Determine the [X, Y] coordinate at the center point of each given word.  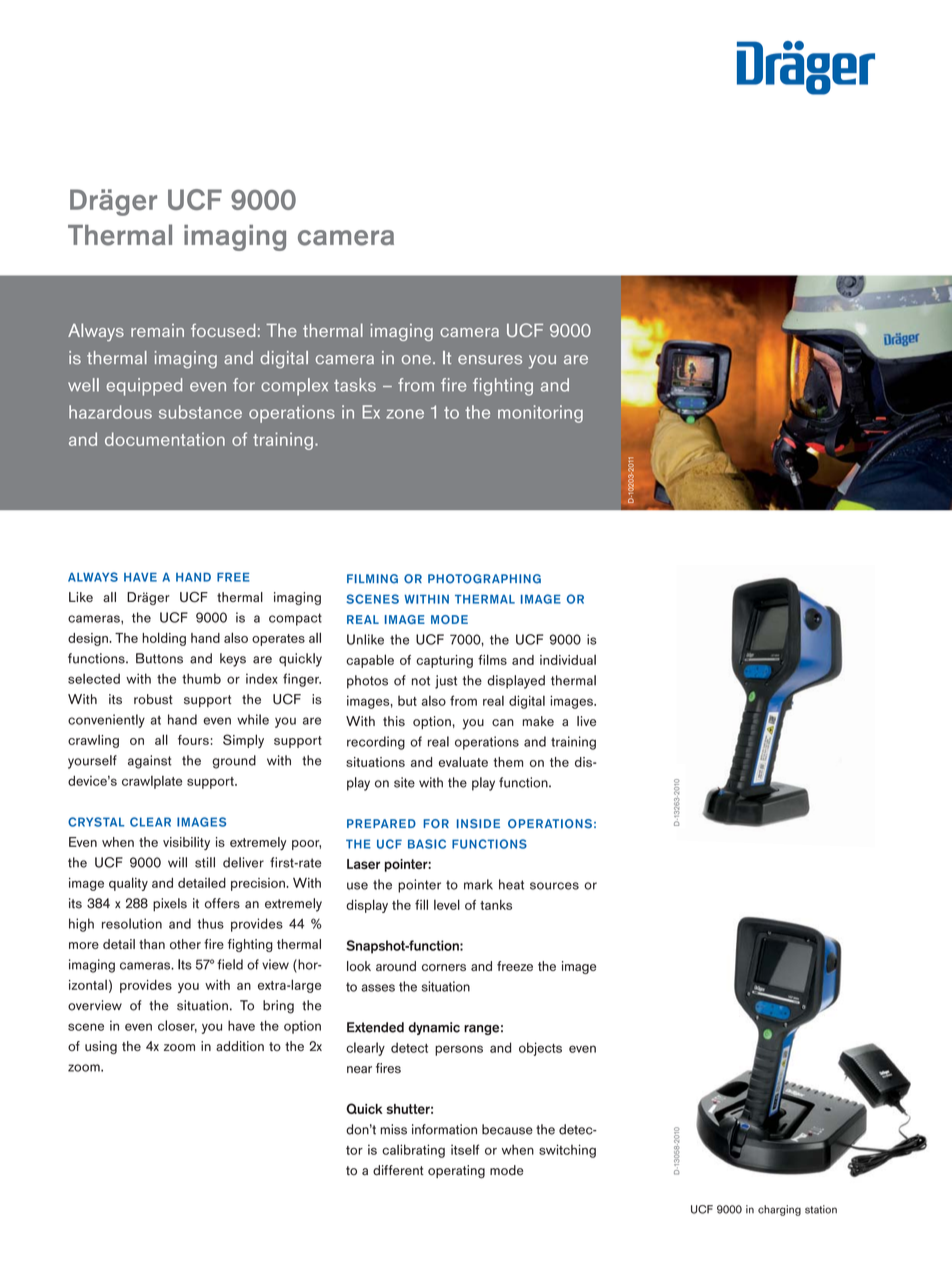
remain [157, 330]
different [398, 1170]
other [185, 944]
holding [164, 639]
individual [568, 660]
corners [444, 967]
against [150, 762]
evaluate [463, 762]
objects [540, 1049]
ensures [490, 360]
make [538, 721]
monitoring [540, 414]
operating [456, 1172]
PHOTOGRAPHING [484, 579]
